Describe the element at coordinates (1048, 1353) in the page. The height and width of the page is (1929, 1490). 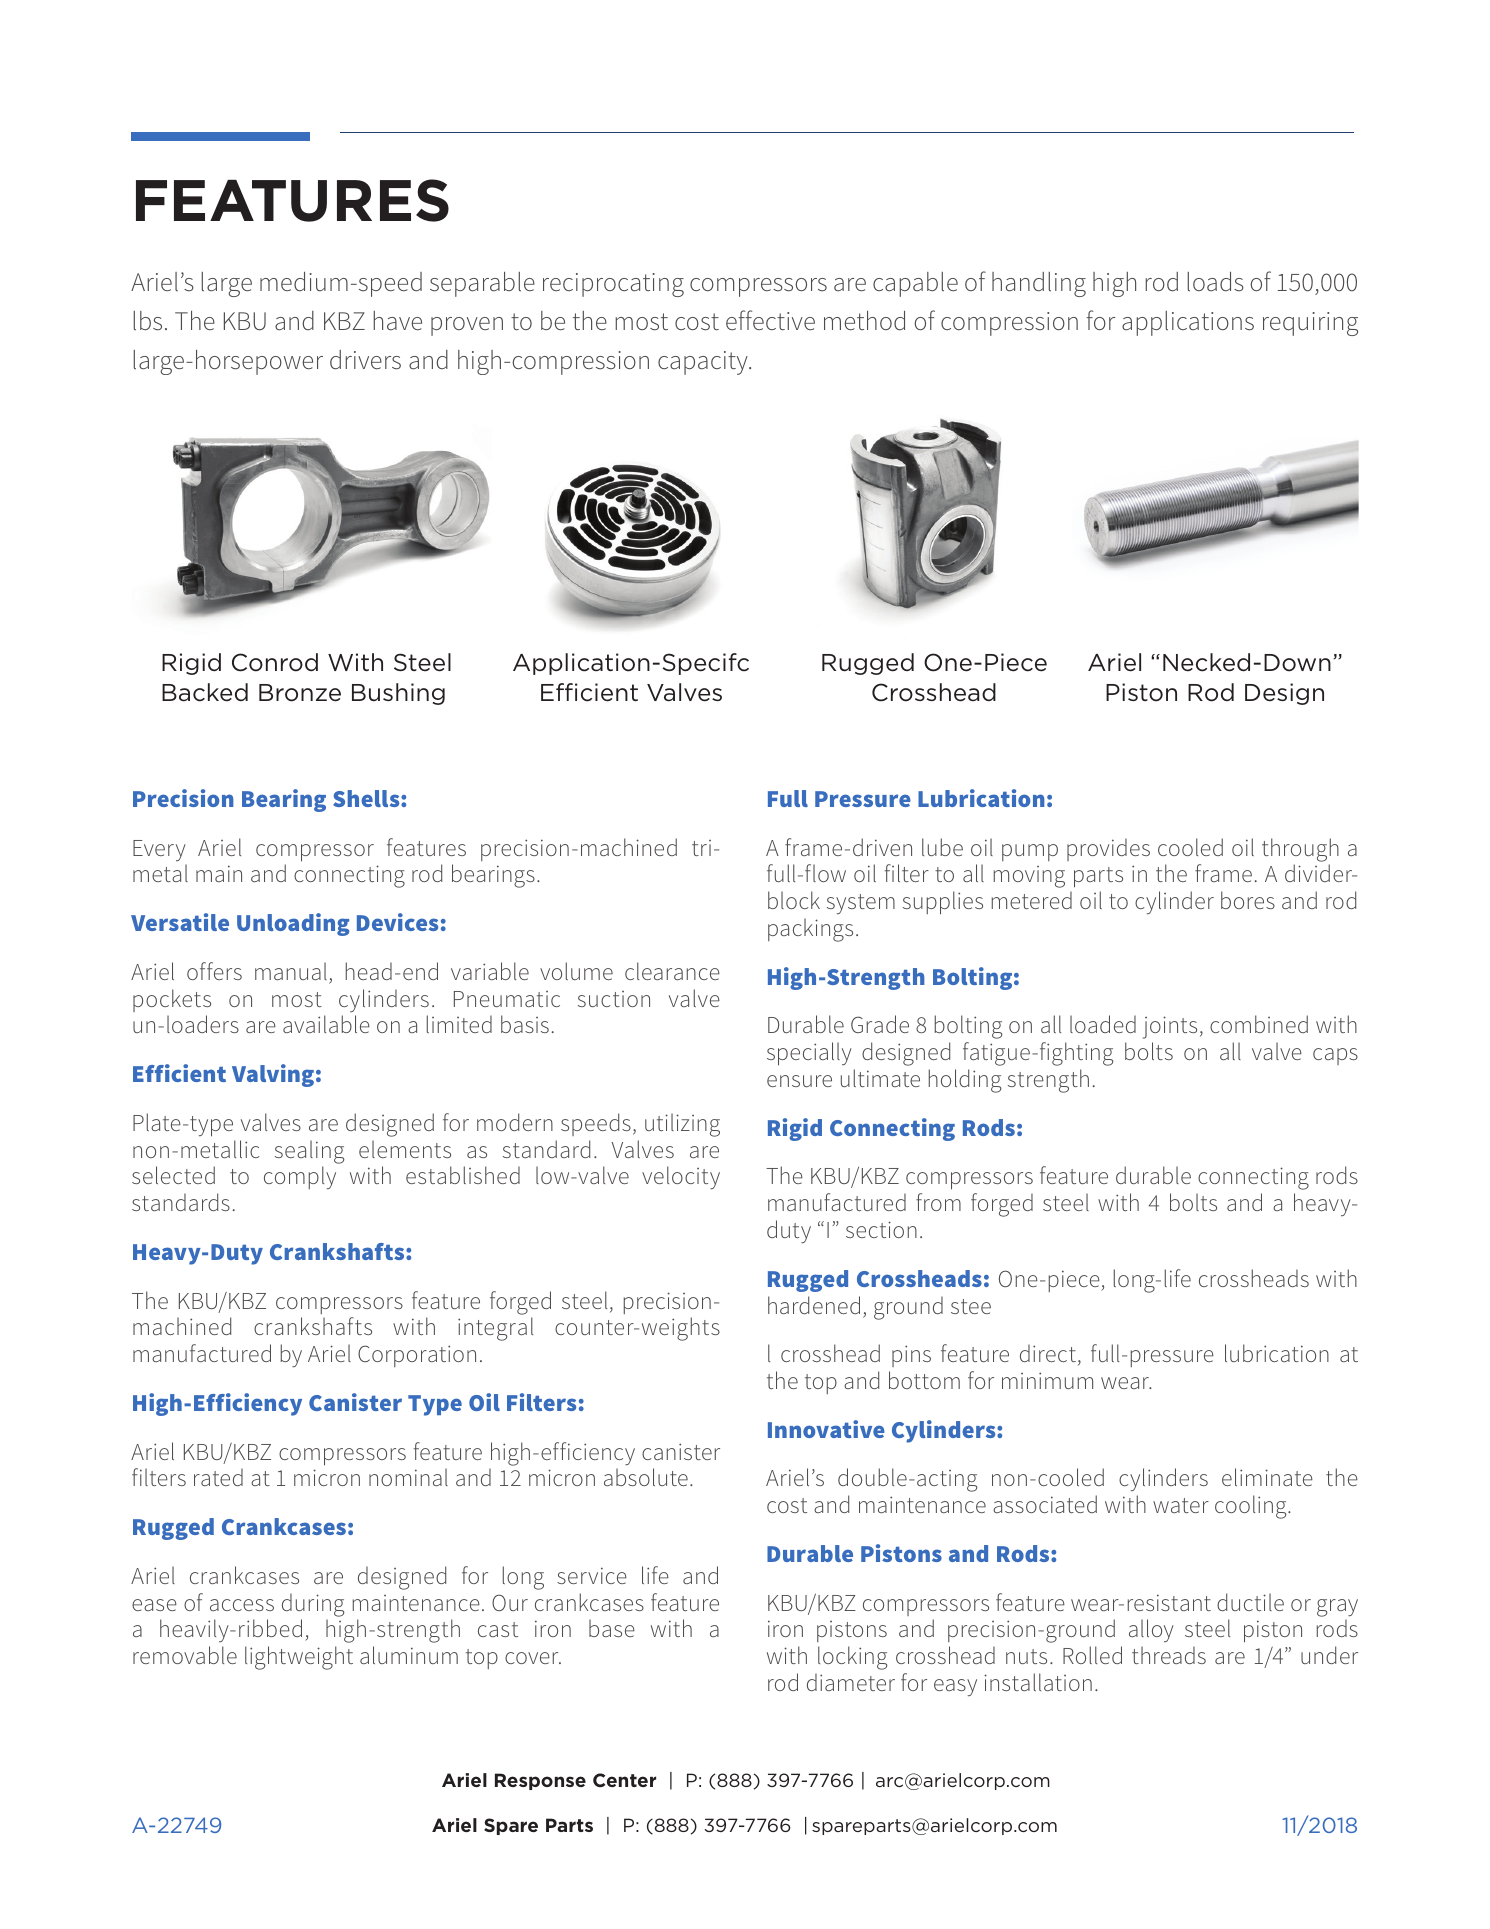
I see `direct` at that location.
